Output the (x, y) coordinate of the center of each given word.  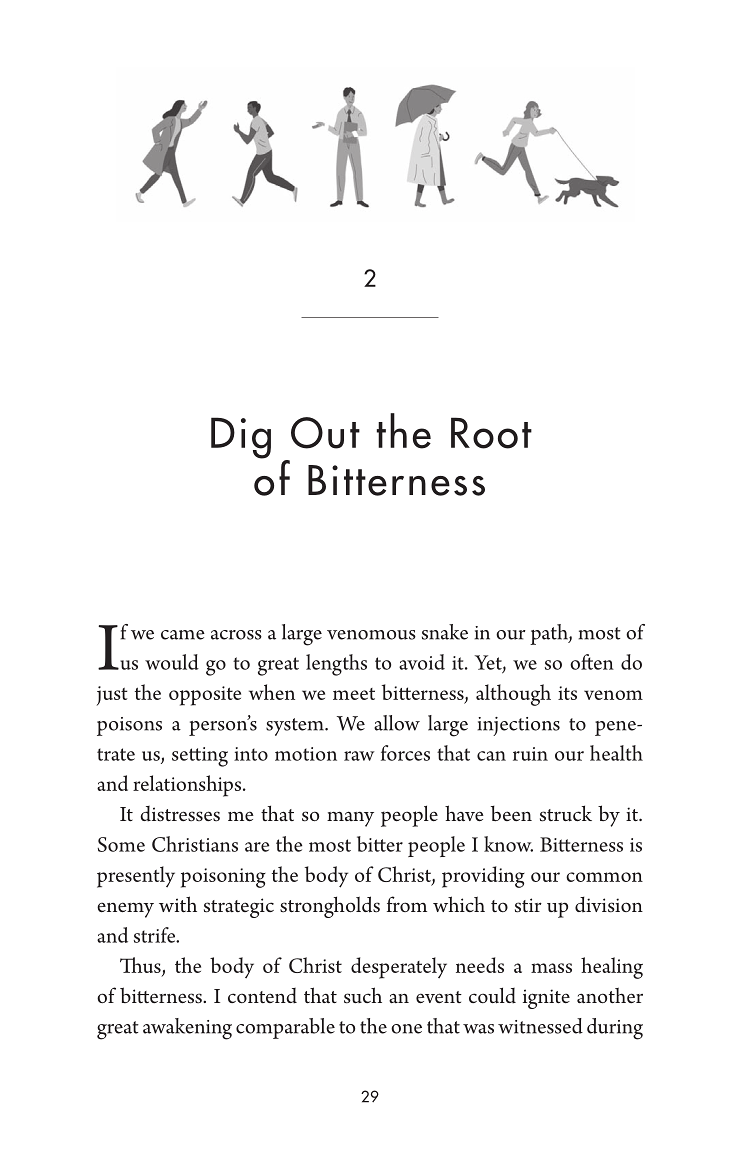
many (350, 819)
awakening (187, 1029)
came (183, 635)
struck (566, 813)
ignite (546, 999)
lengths (336, 665)
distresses (180, 814)
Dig (241, 438)
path (550, 634)
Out (325, 433)
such (363, 995)
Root (491, 433)
